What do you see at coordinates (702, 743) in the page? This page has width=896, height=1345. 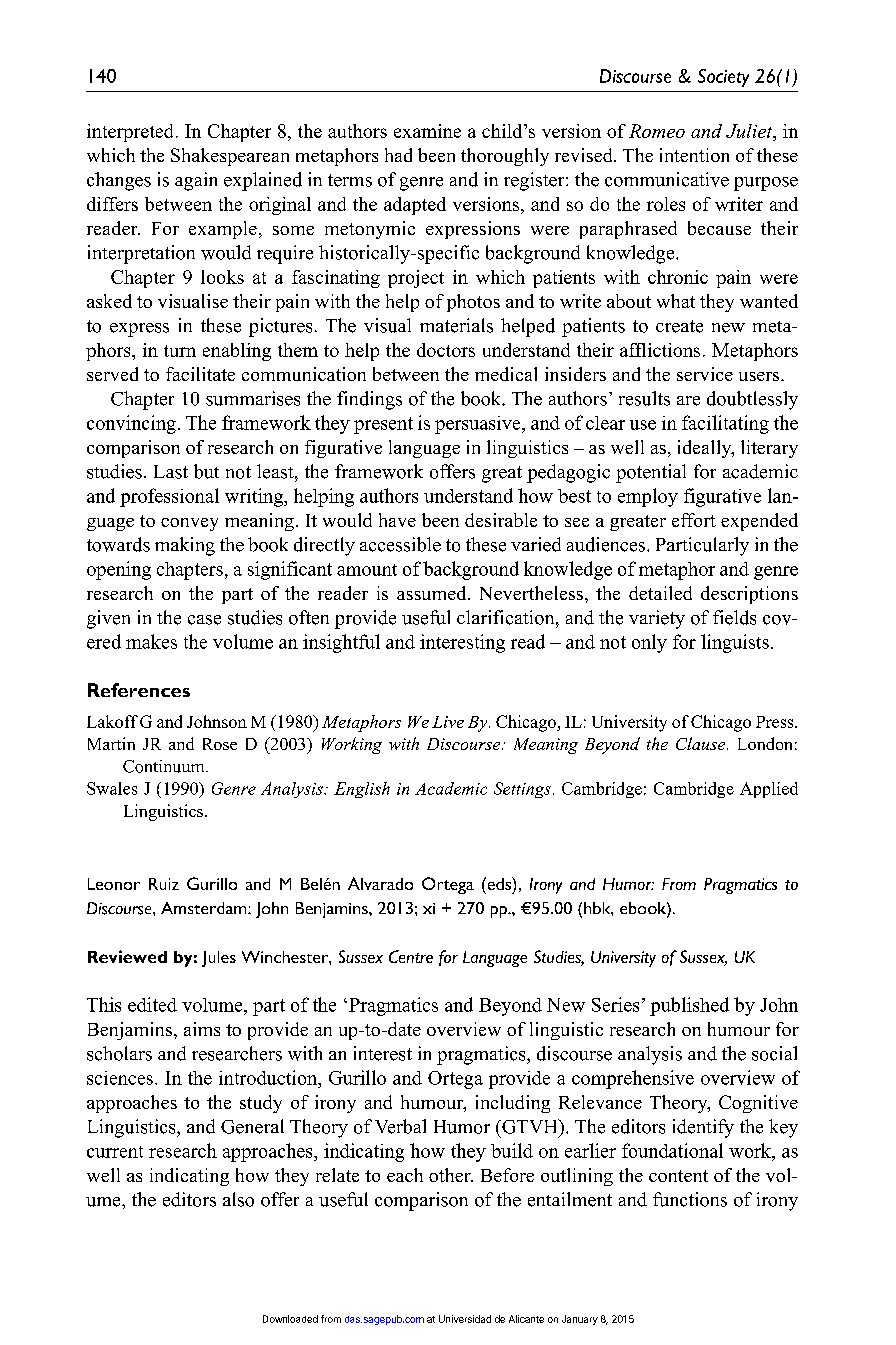 I see `Clause` at bounding box center [702, 743].
